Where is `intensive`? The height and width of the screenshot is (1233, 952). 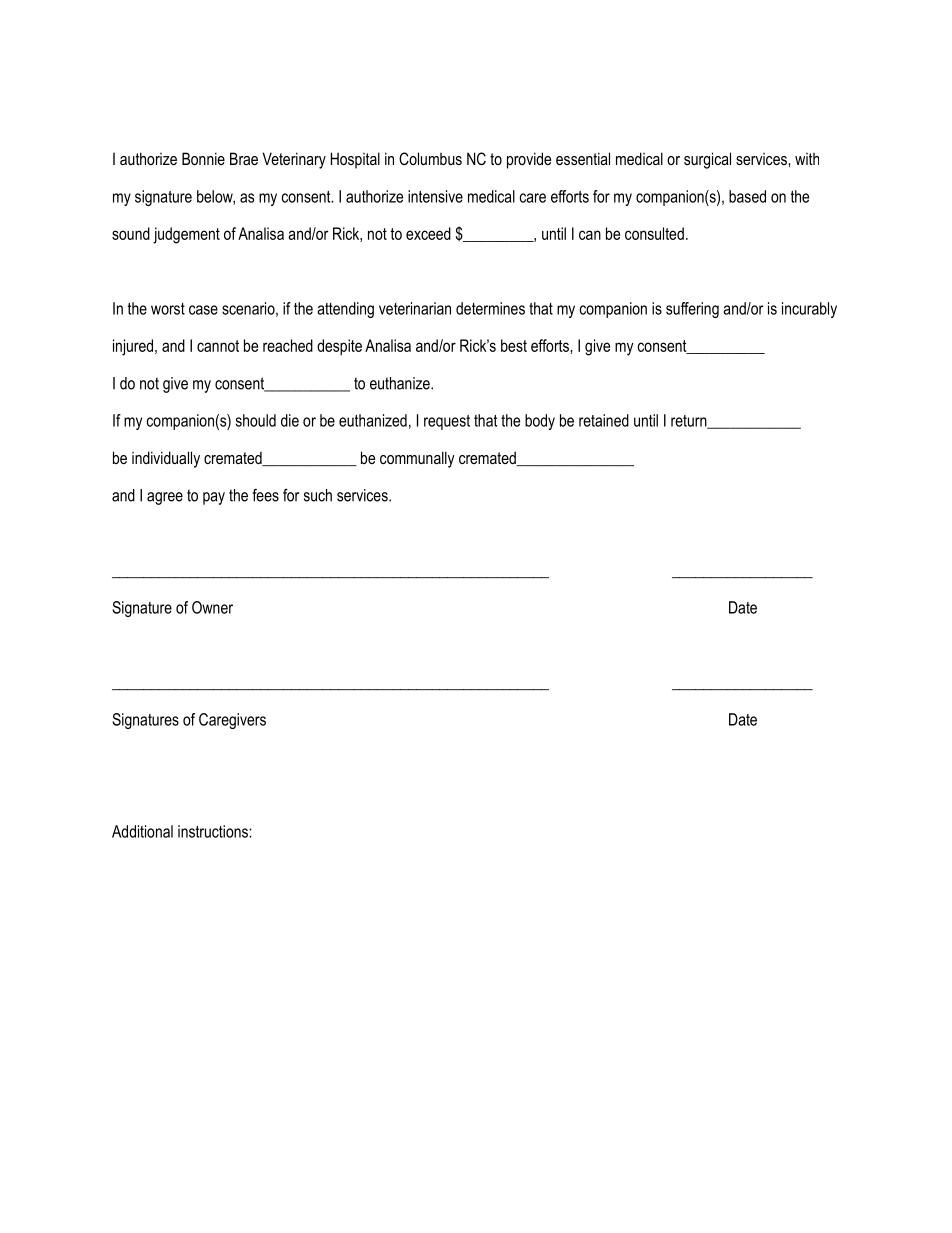 intensive is located at coordinates (435, 196).
